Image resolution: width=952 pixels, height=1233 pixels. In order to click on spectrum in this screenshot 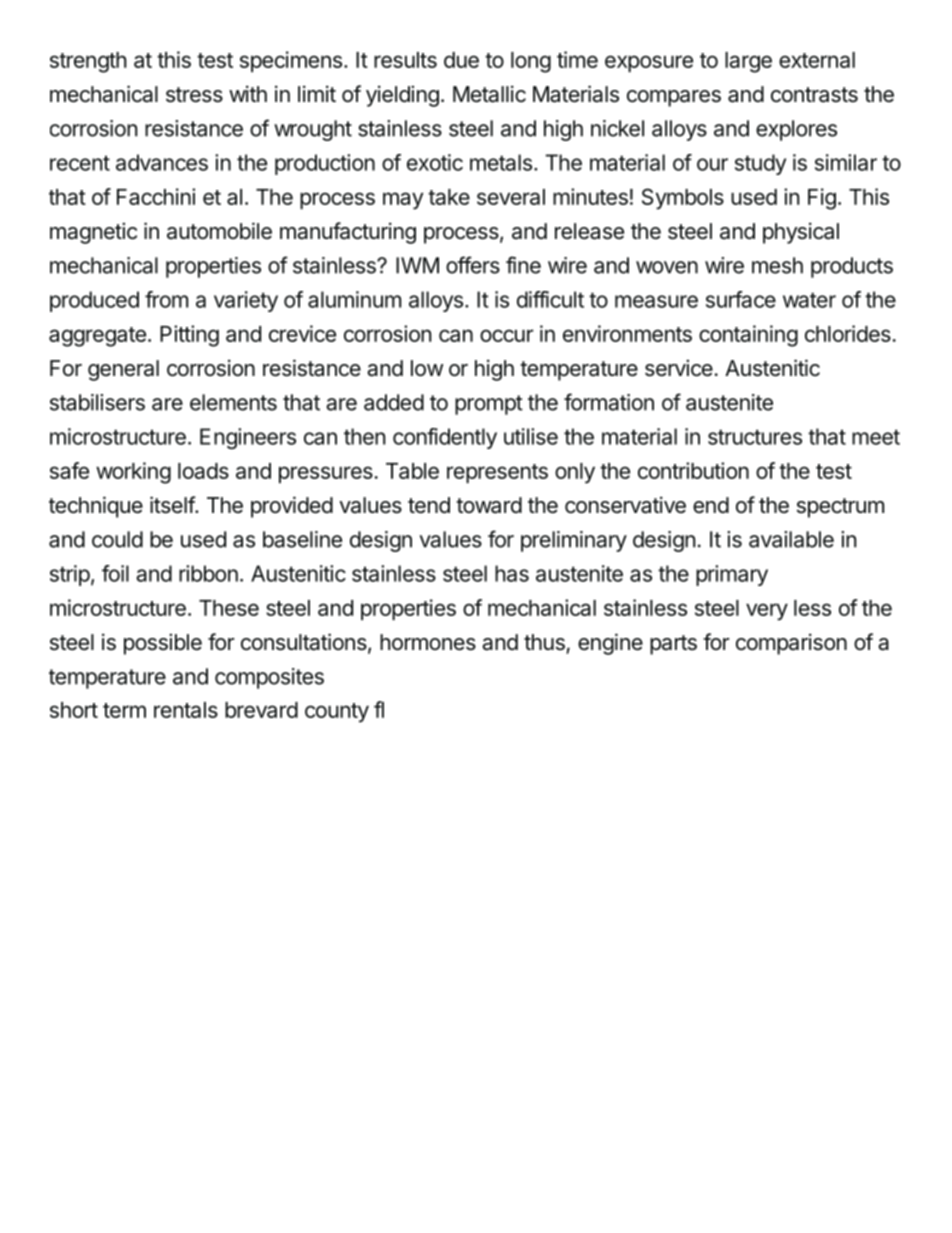, I will do `click(840, 508)`.
